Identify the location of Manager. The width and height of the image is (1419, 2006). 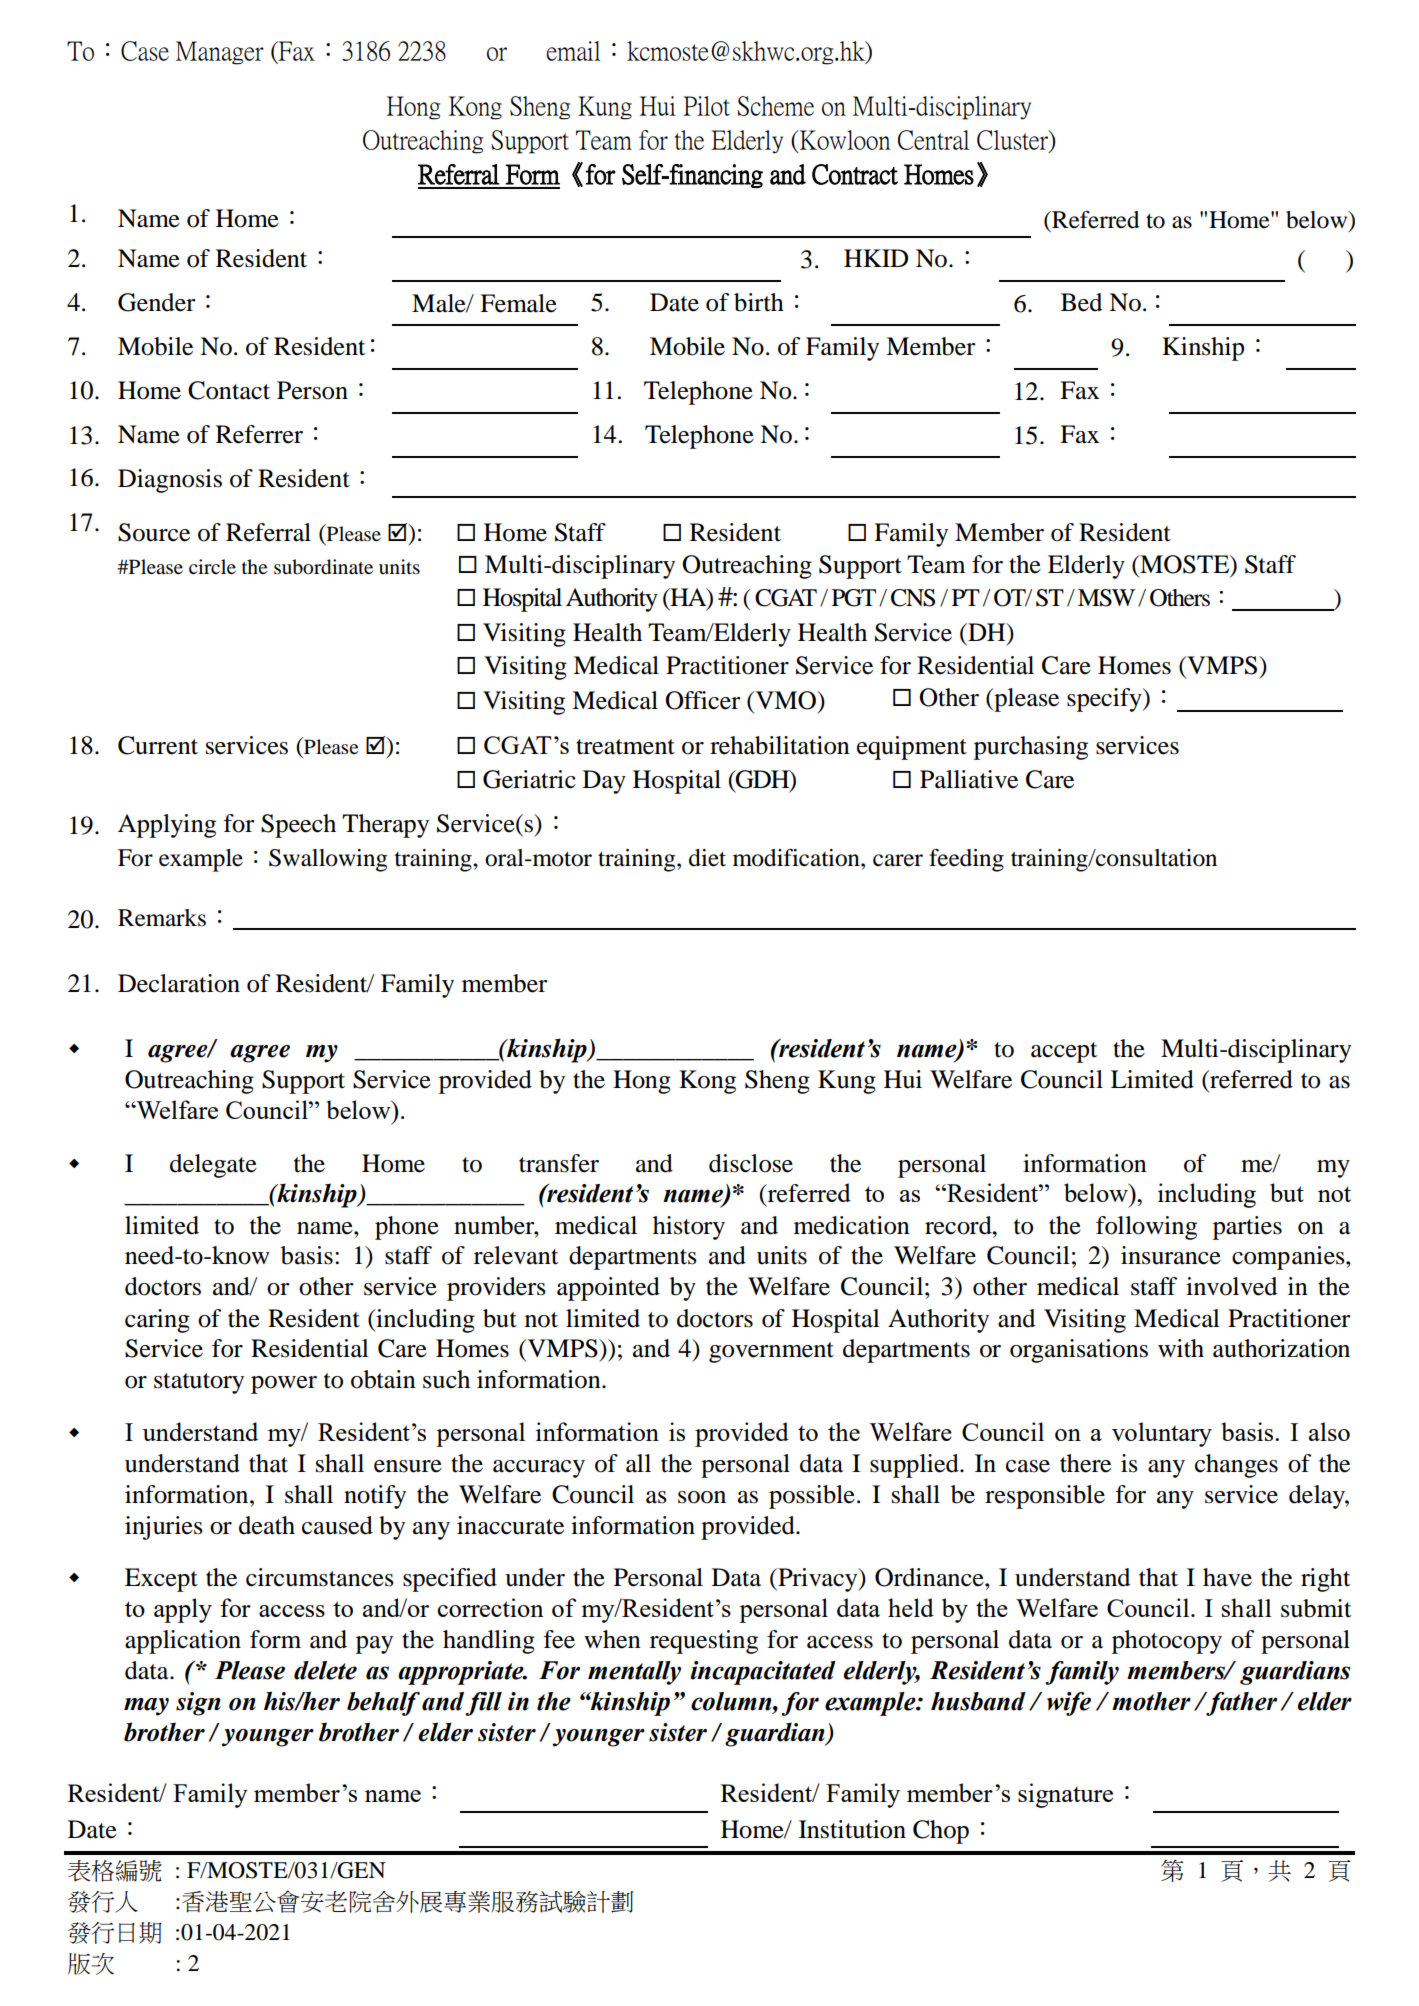
(220, 53).
